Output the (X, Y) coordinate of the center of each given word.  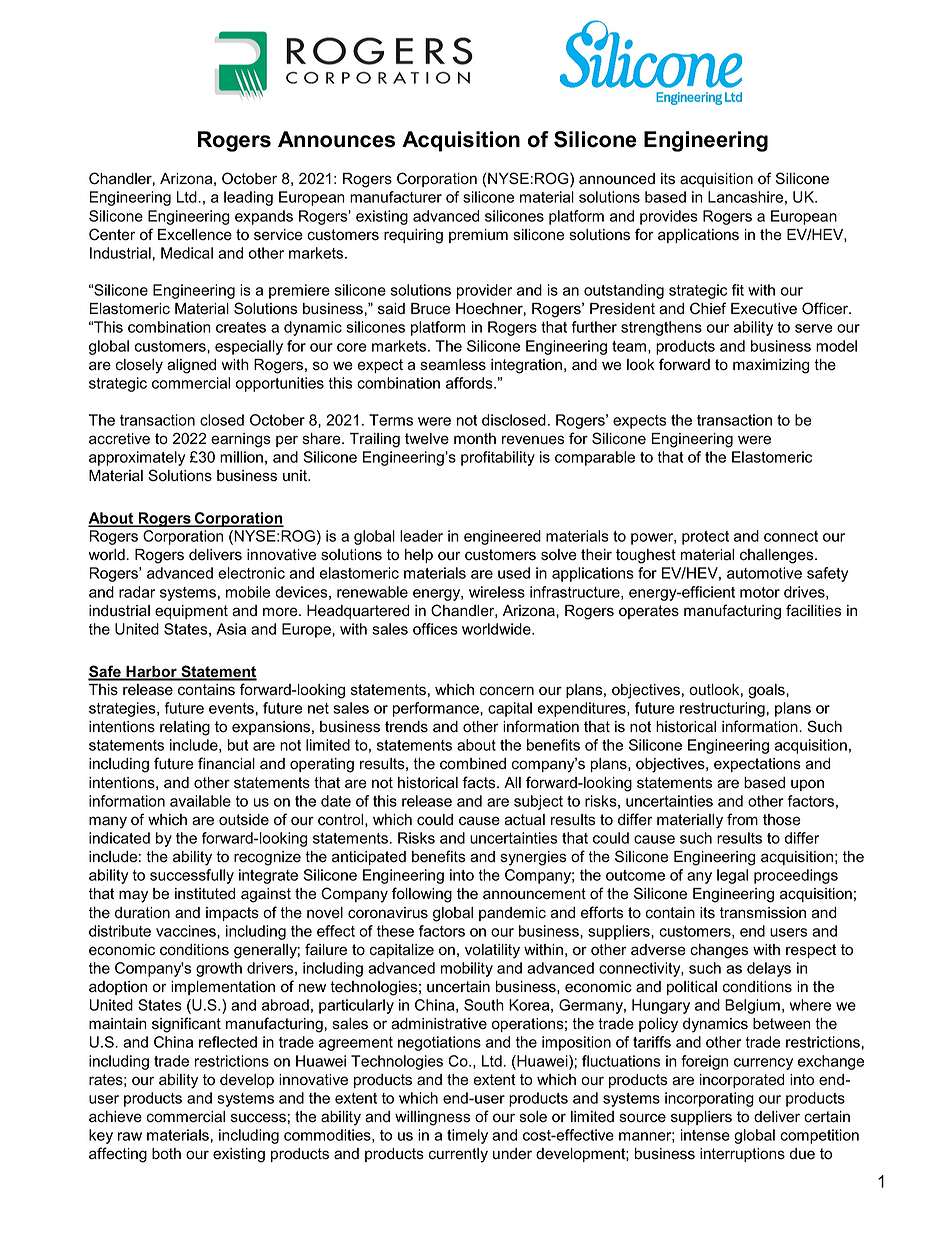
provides (669, 217)
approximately (137, 458)
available (200, 801)
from (742, 819)
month (475, 438)
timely (467, 1136)
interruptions (742, 1155)
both (166, 1154)
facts (480, 782)
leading (248, 198)
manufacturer (396, 197)
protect (705, 538)
